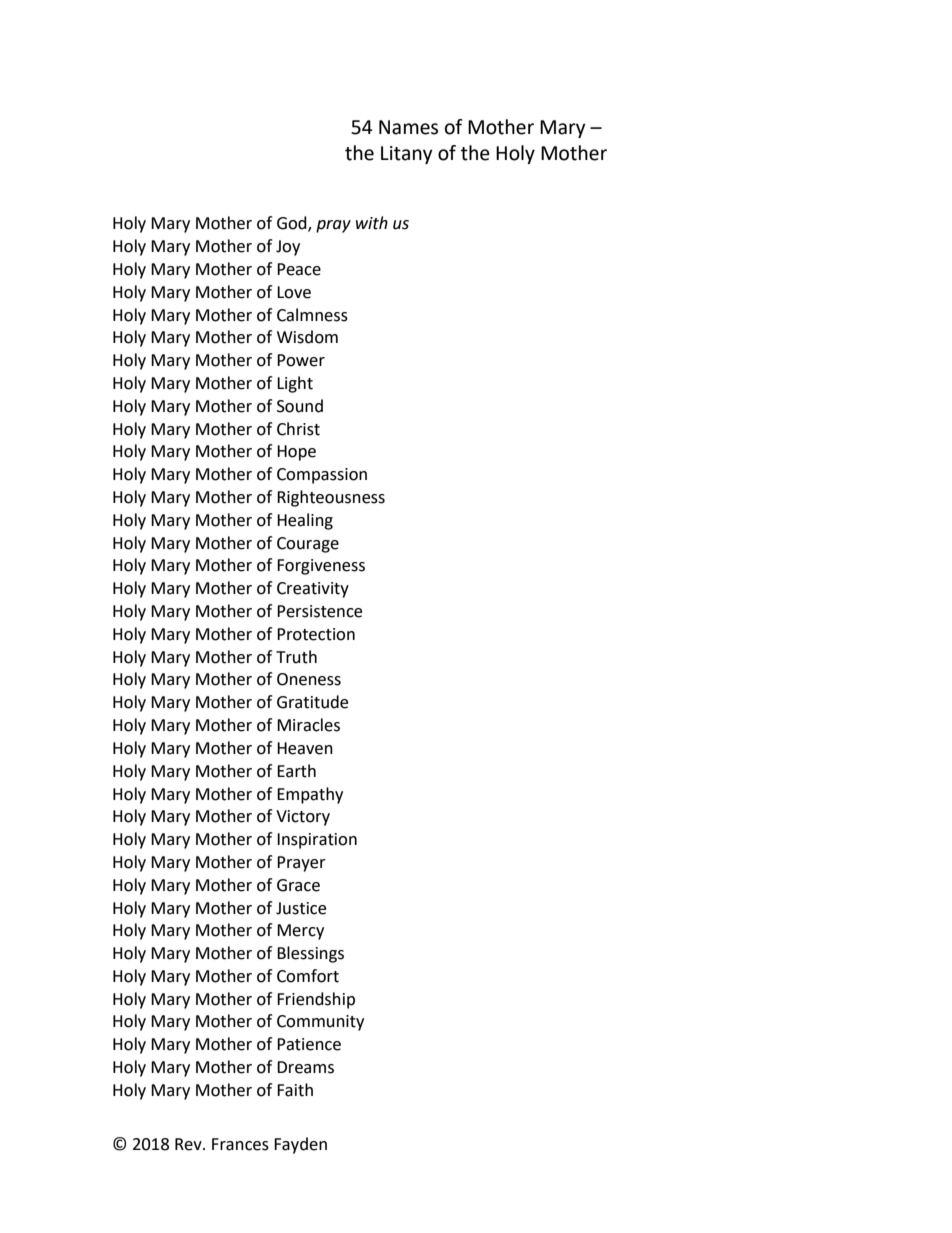  What do you see at coordinates (288, 248) in the page?
I see `Joy` at bounding box center [288, 248].
